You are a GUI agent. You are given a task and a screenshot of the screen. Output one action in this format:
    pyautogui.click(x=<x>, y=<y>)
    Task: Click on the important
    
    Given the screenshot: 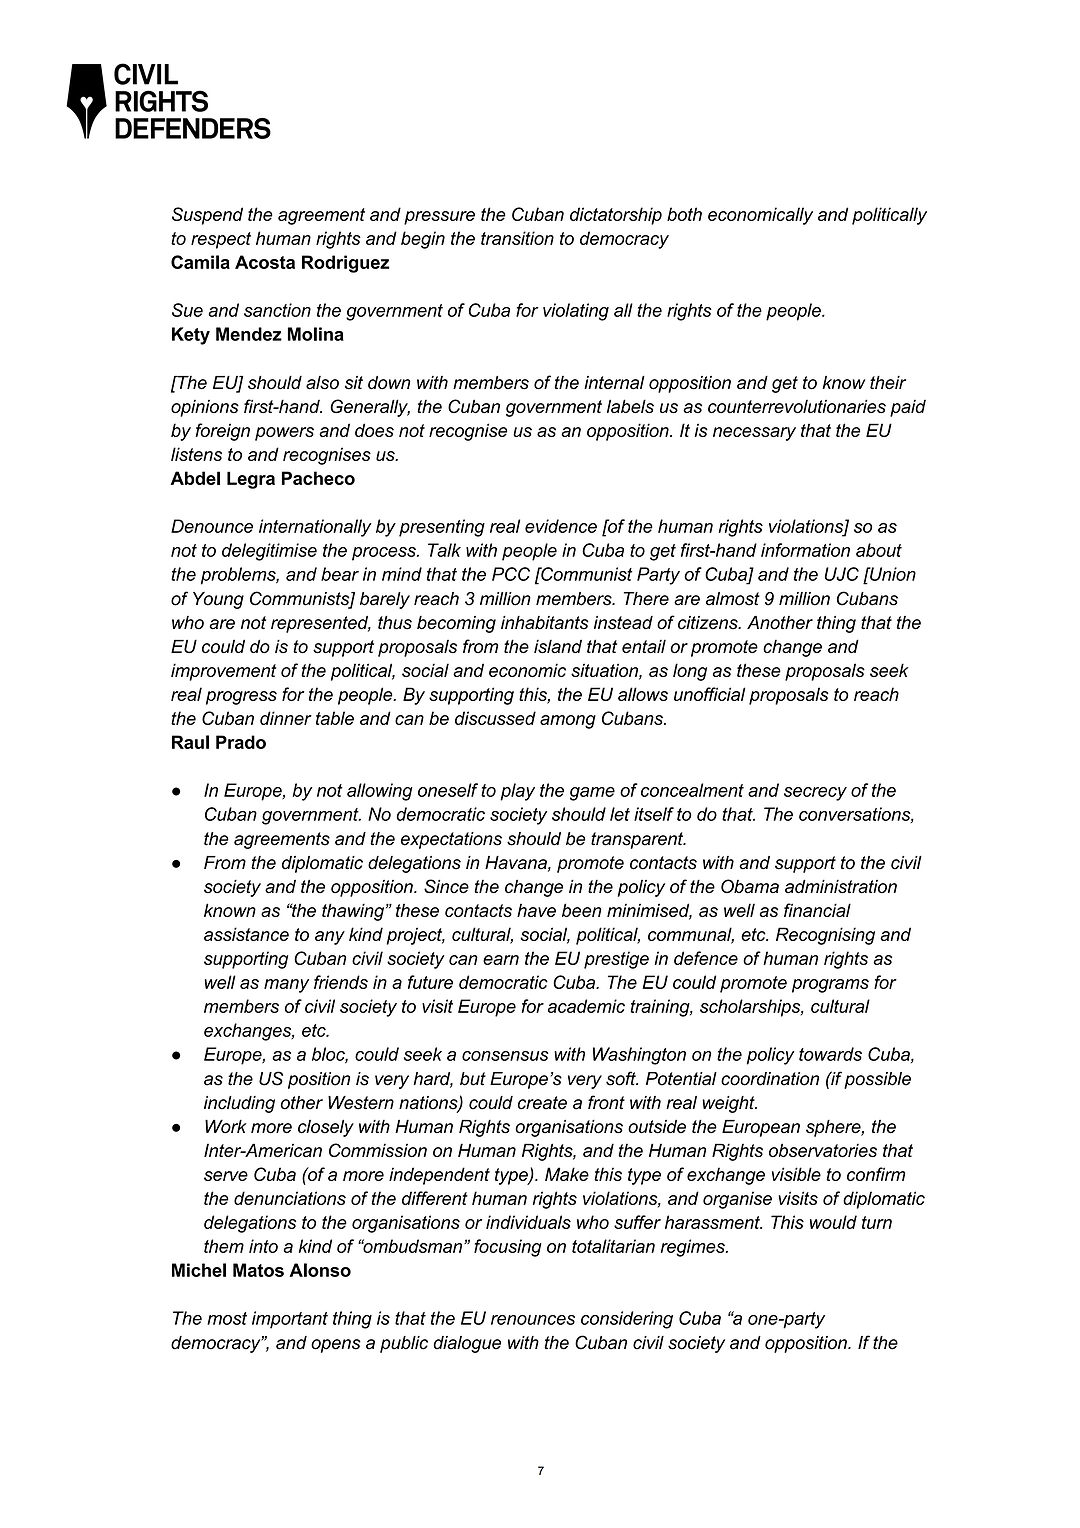 What is the action you would take?
    pyautogui.click(x=290, y=1320)
